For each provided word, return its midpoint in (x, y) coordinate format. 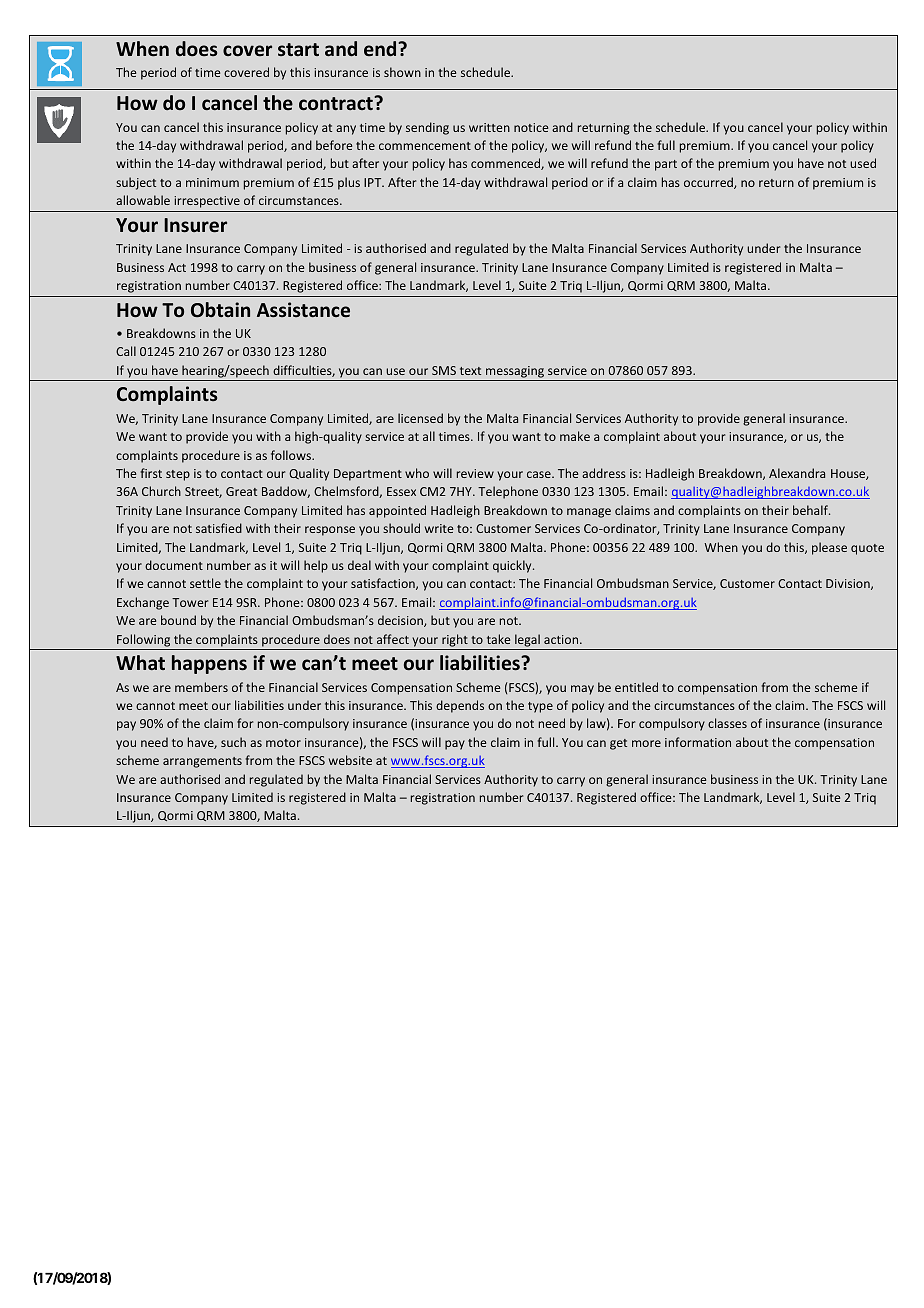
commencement (425, 146)
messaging (515, 372)
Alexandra (797, 473)
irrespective (207, 202)
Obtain (220, 310)
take (498, 639)
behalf (811, 510)
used (863, 163)
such (233, 742)
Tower (190, 602)
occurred (709, 183)
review (475, 473)
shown (402, 72)
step (178, 475)
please (829, 548)
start (298, 49)
